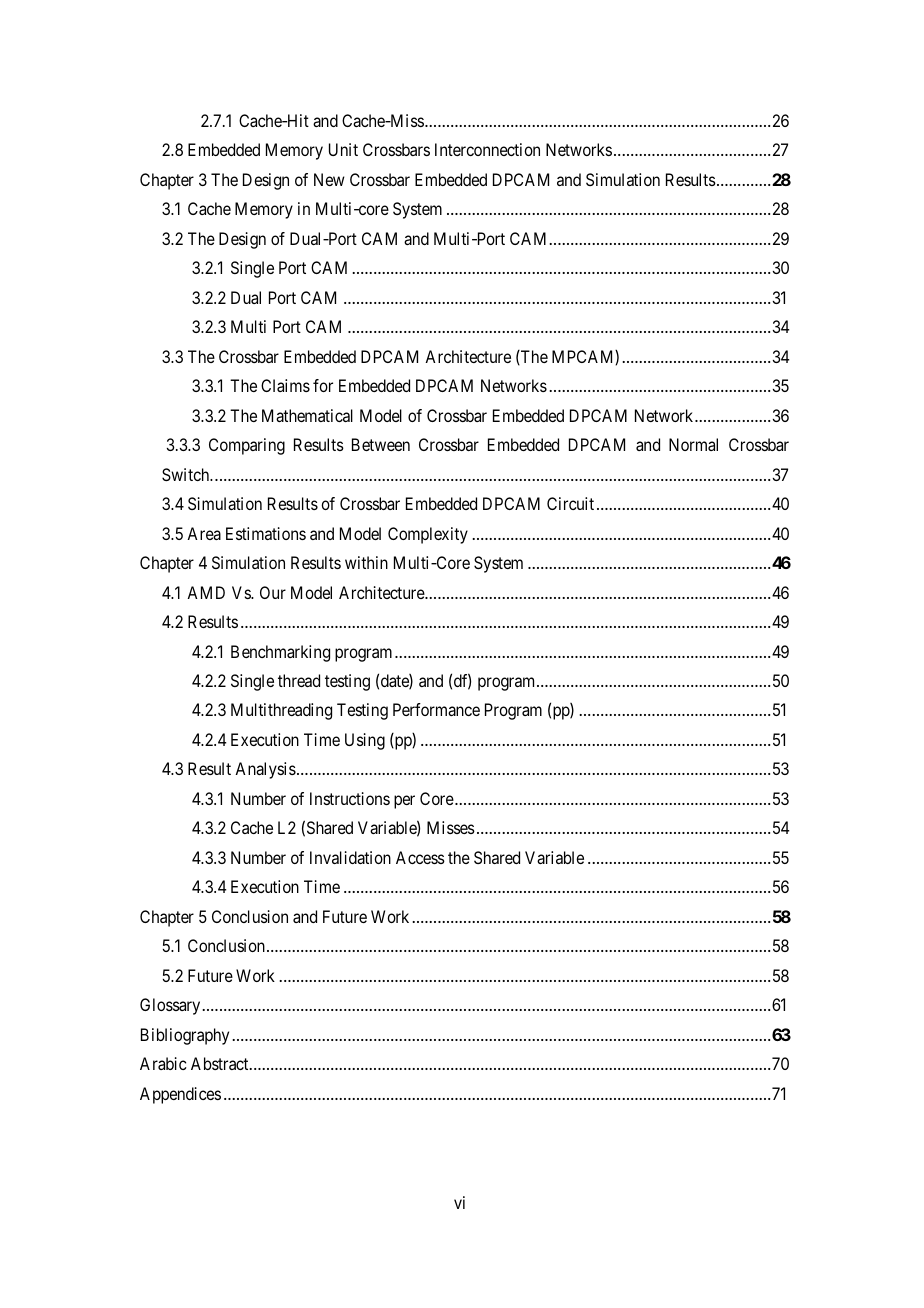  I want to click on Arabic, so click(163, 1063).
